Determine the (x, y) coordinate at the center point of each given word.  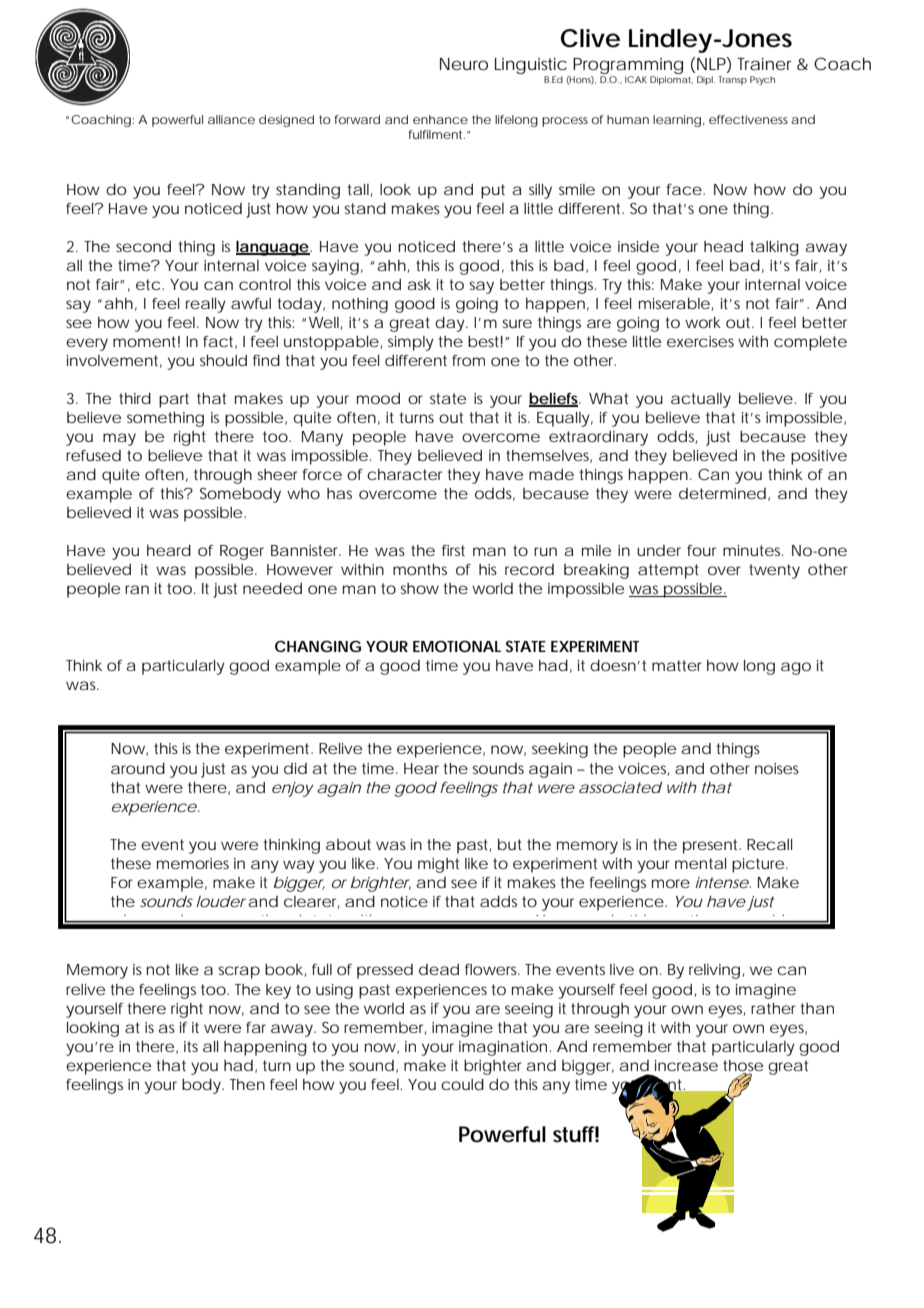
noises (777, 768)
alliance (231, 119)
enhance (440, 119)
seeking (560, 750)
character (404, 474)
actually (701, 400)
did (295, 768)
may (119, 439)
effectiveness (748, 119)
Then (247, 1084)
